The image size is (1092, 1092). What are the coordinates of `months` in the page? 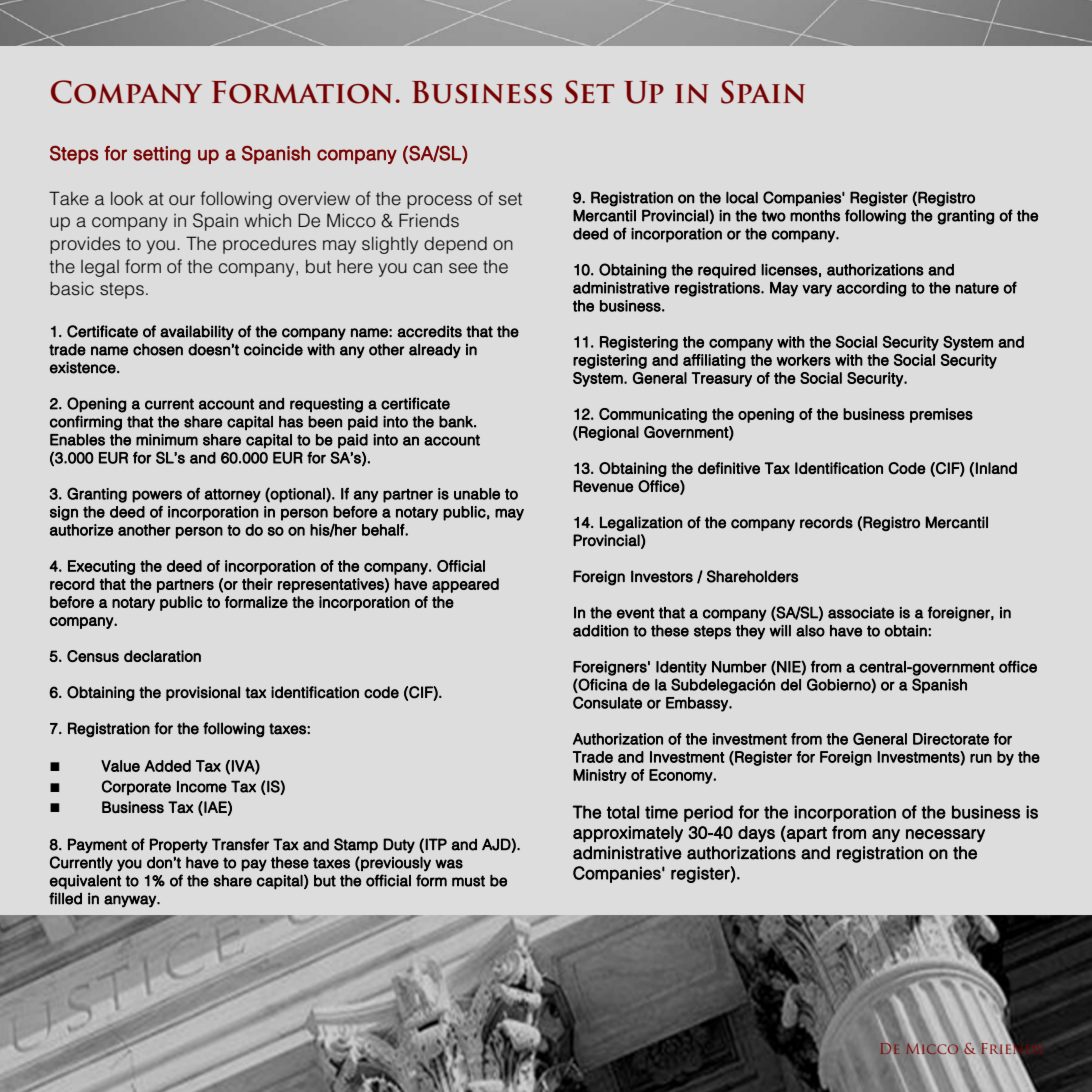 It's located at (815, 216).
